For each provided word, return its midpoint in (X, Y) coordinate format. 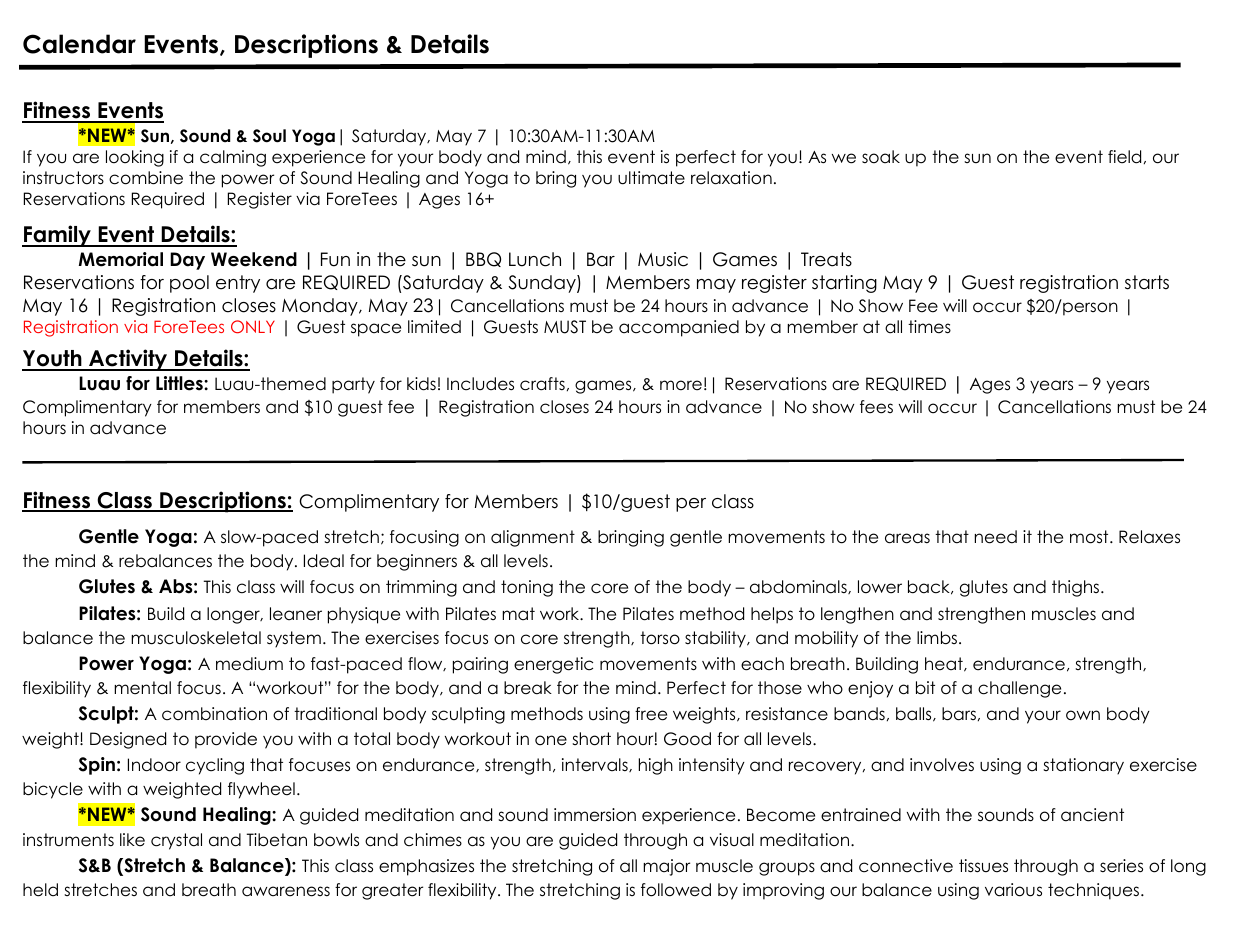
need (996, 537)
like (132, 840)
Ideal (324, 561)
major (666, 867)
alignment (533, 538)
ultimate (651, 178)
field (1124, 157)
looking (135, 158)
